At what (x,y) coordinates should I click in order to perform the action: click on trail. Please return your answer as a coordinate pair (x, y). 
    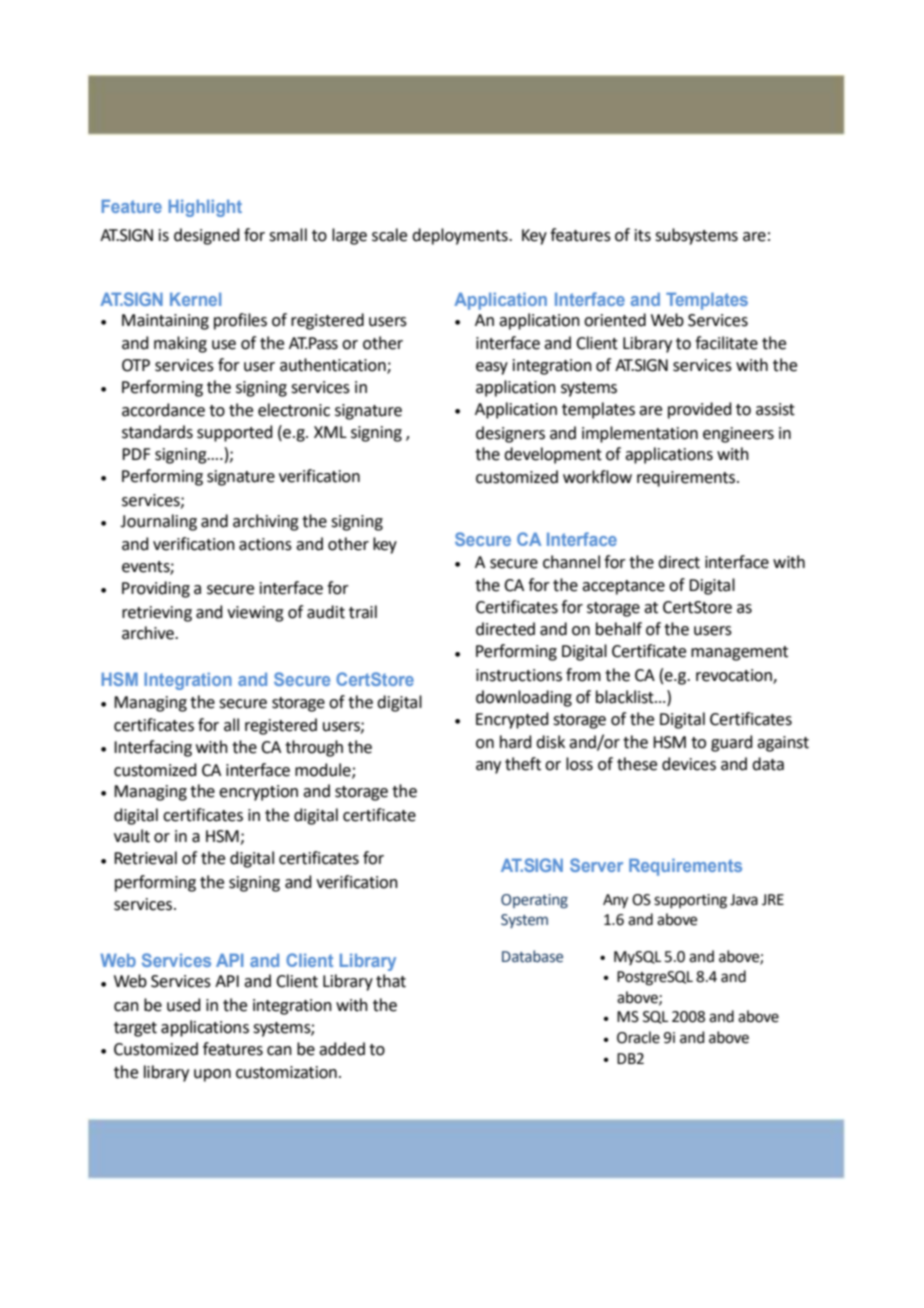
    Looking at the image, I should click on (363, 612).
